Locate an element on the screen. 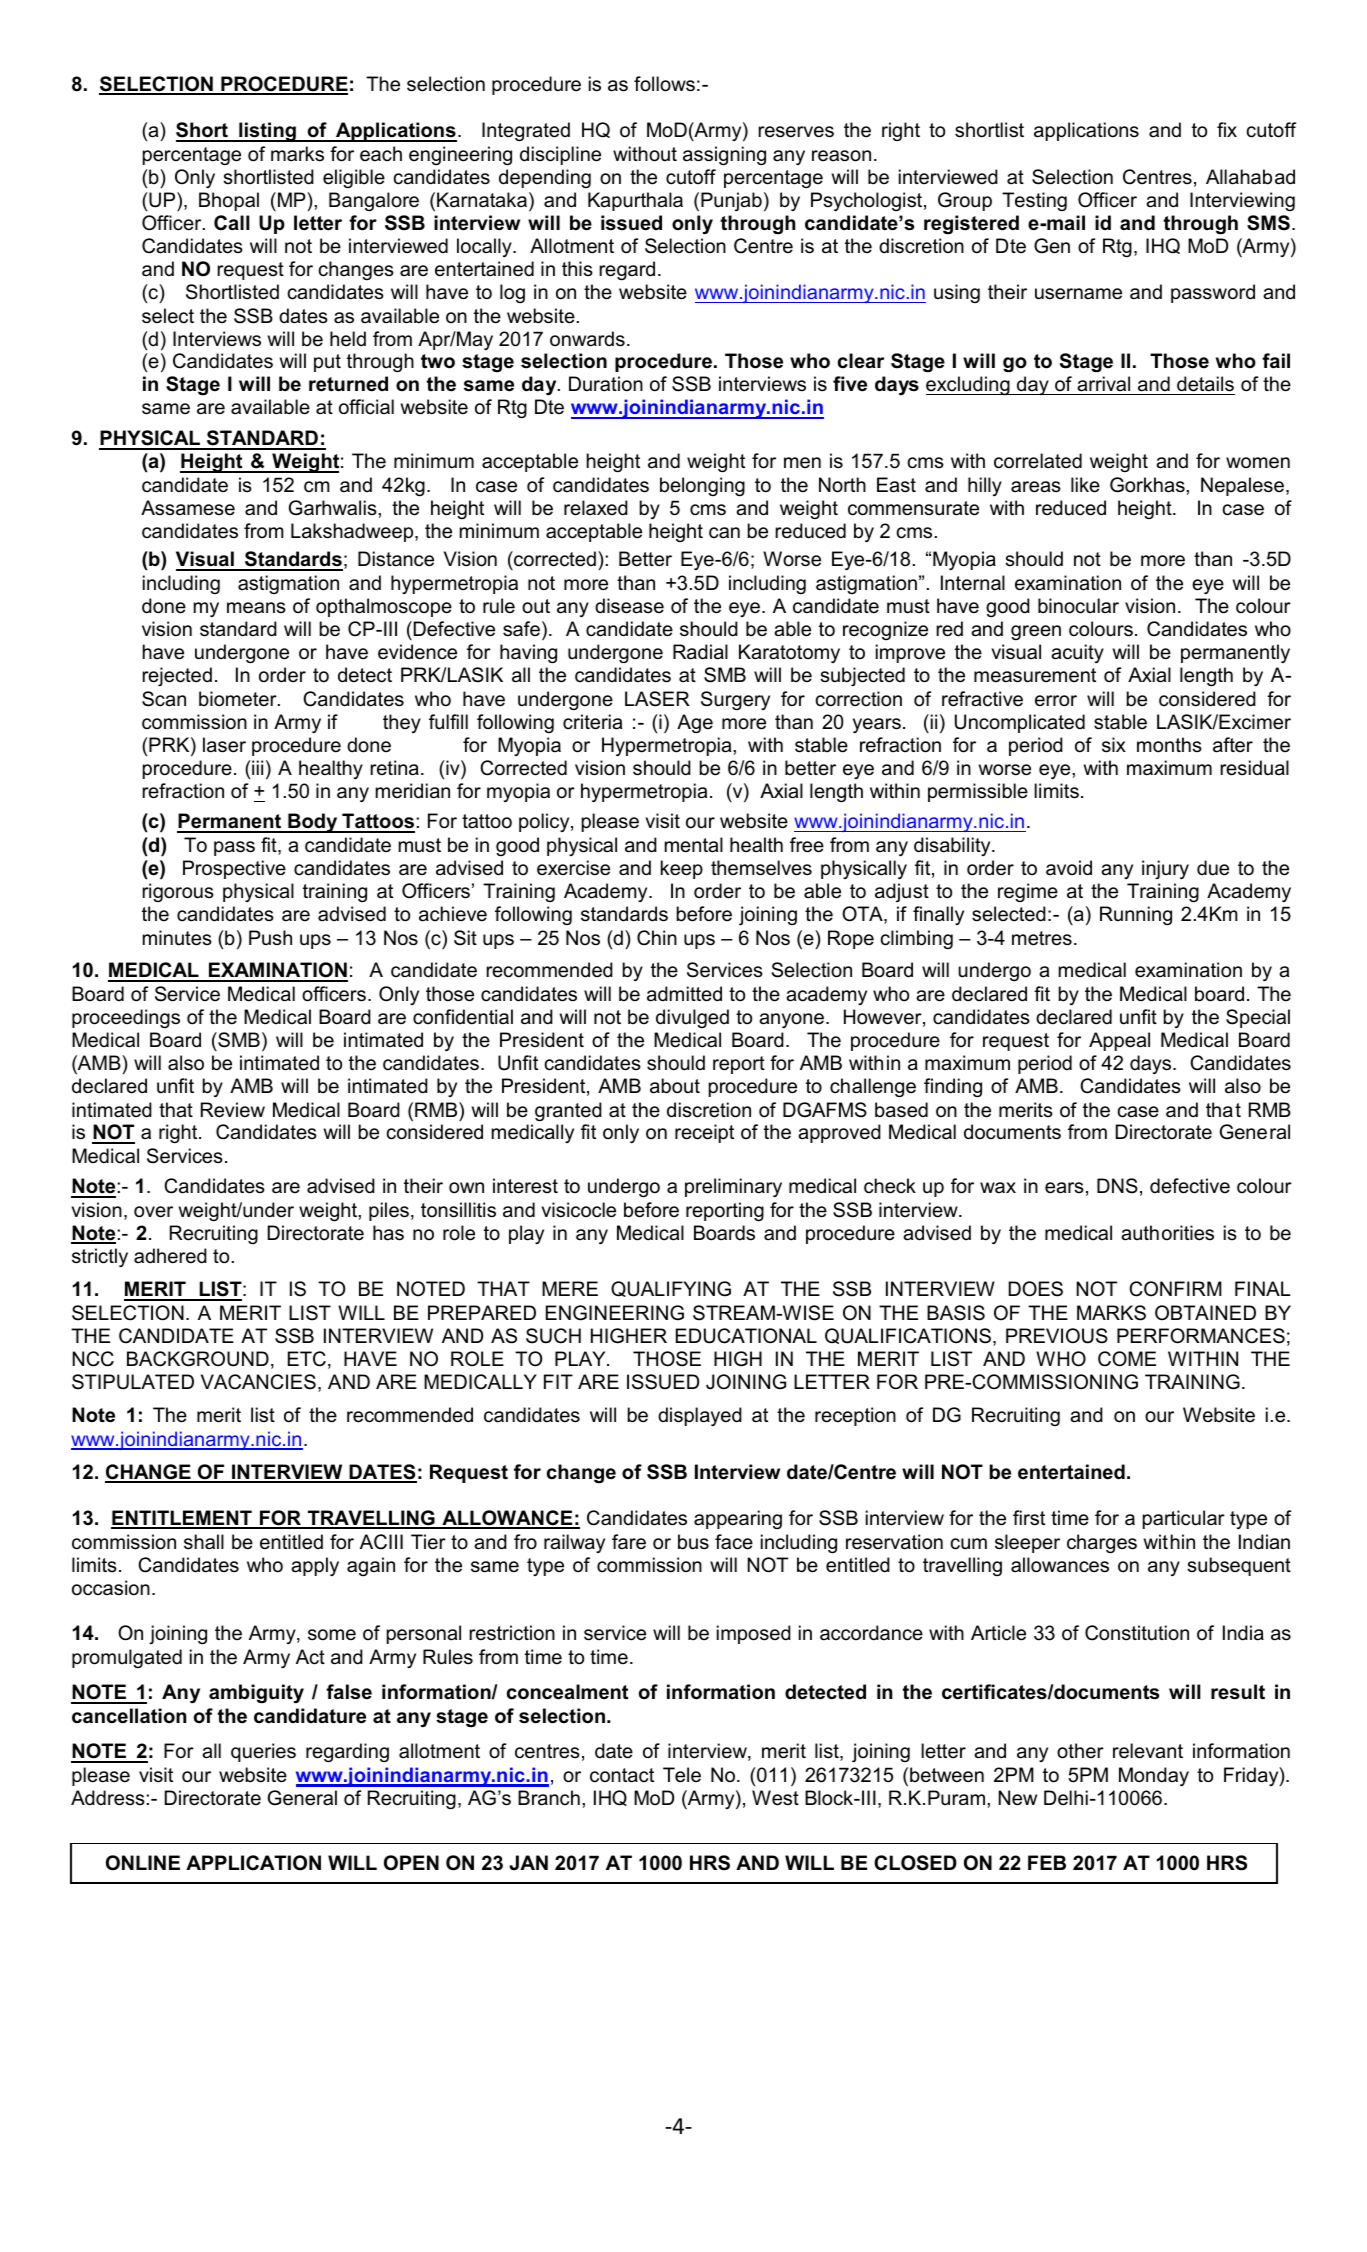 The width and height of the screenshot is (1367, 2252). Push is located at coordinates (270, 938).
